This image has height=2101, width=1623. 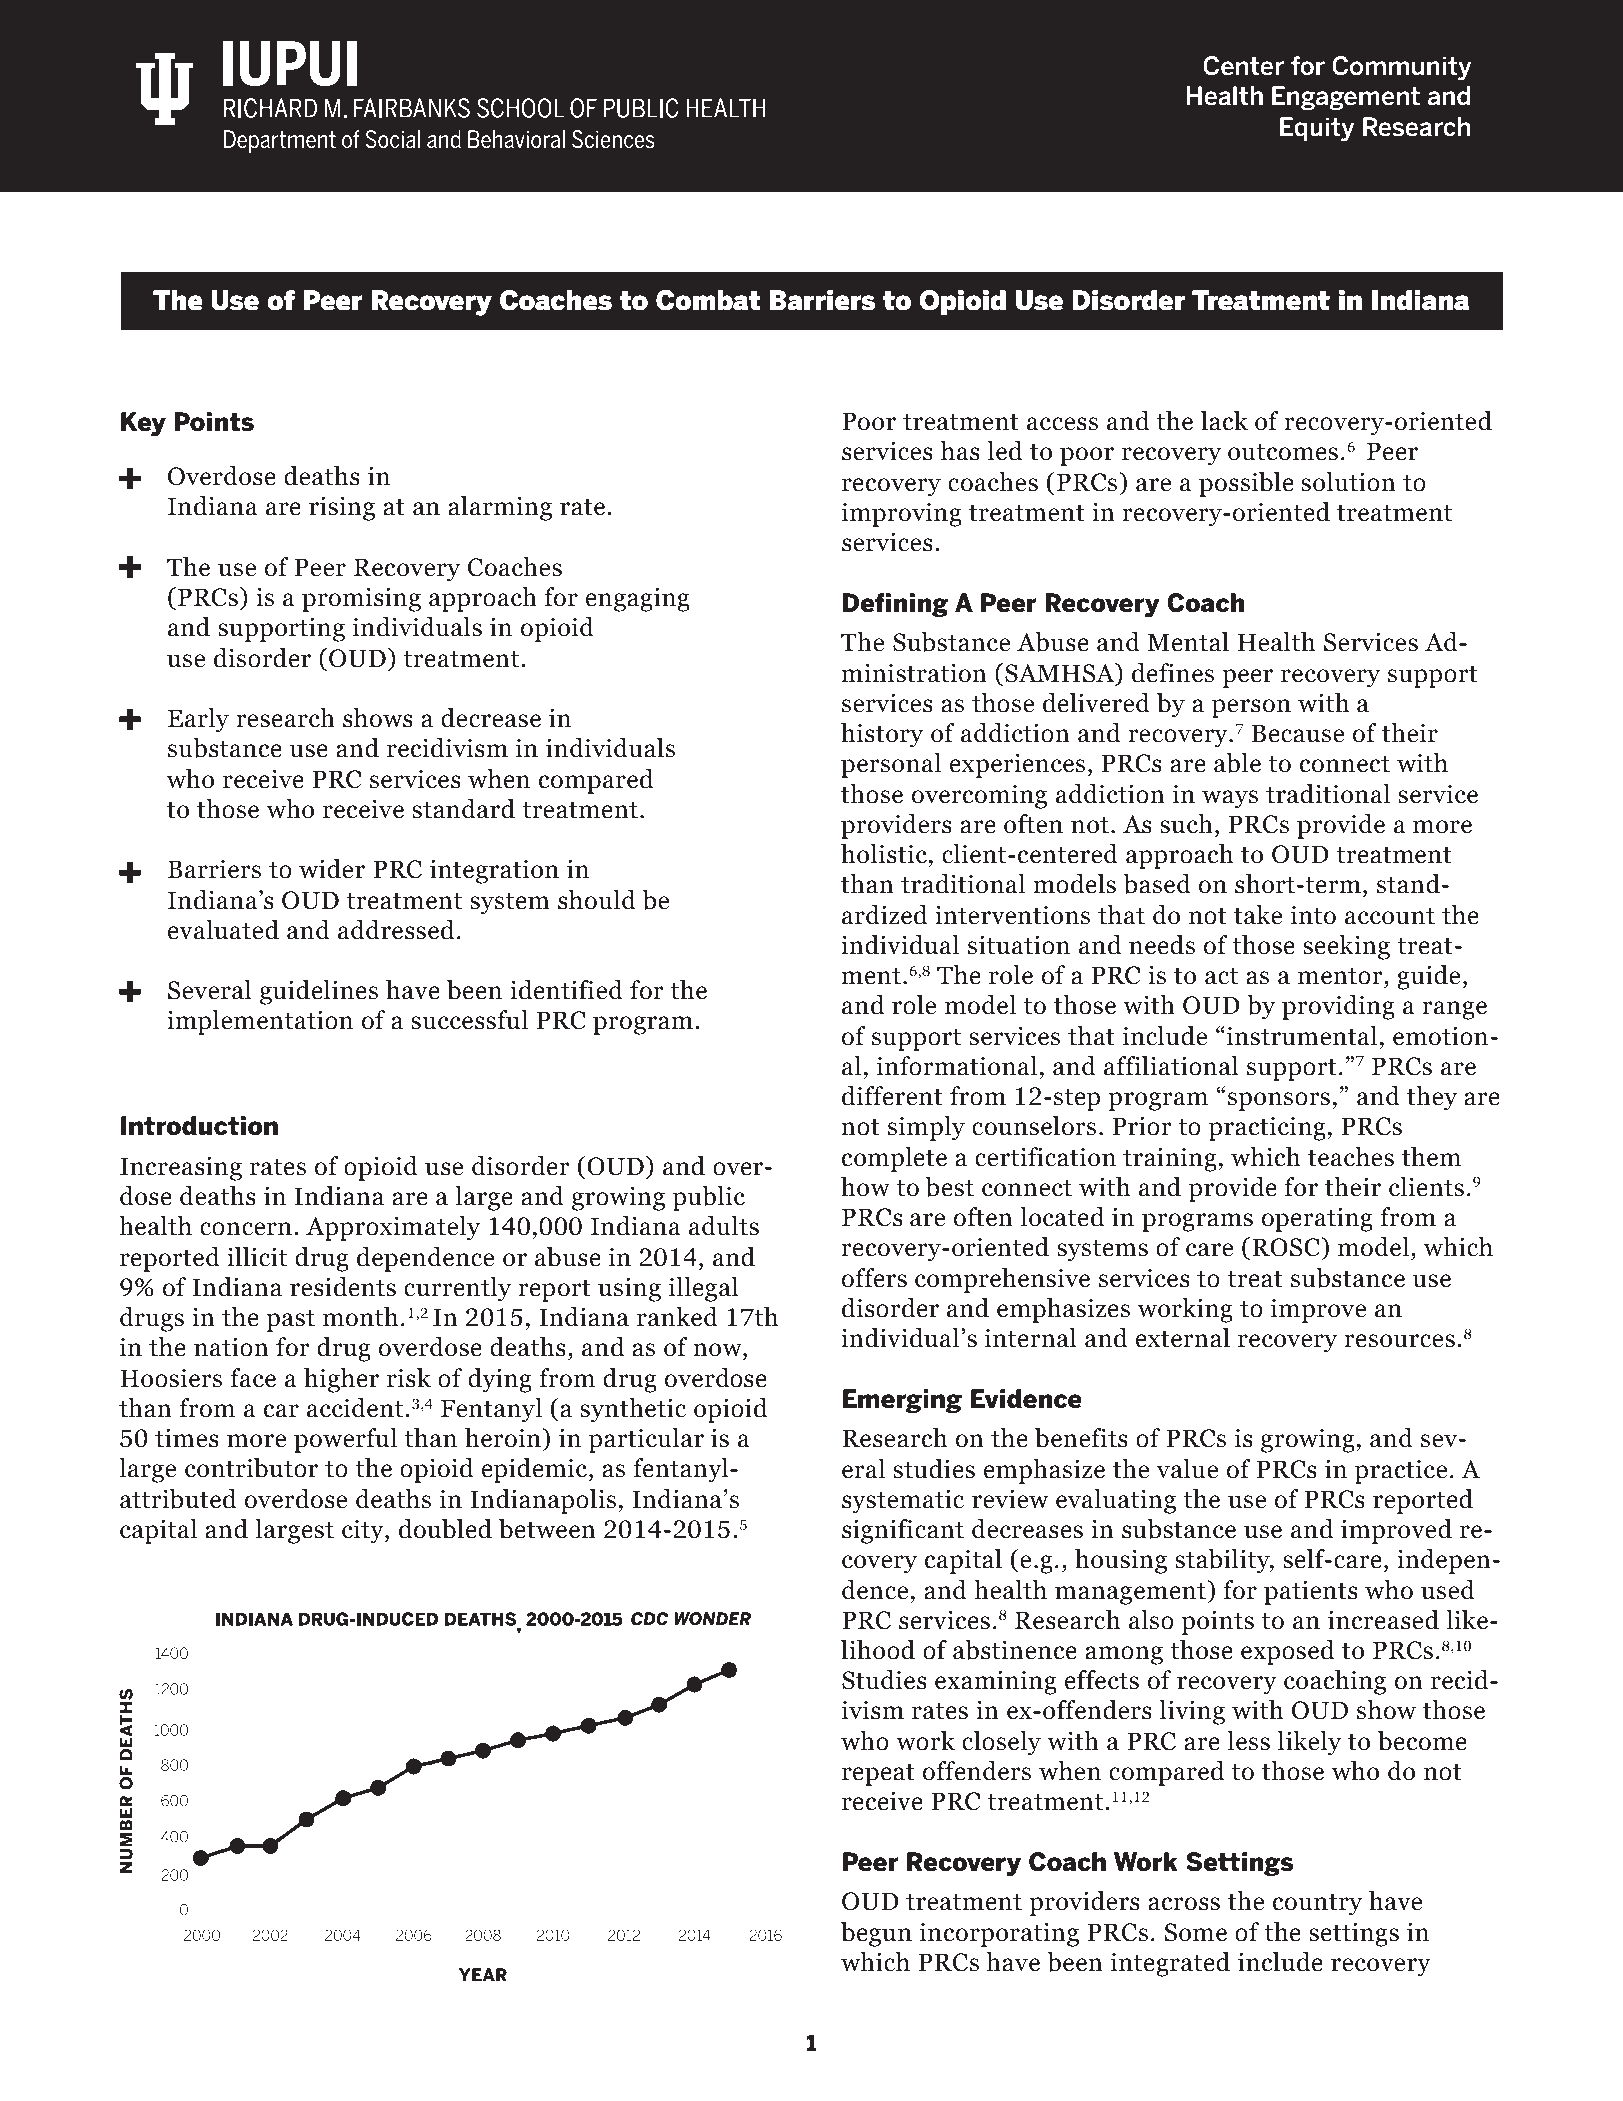 I want to click on city, so click(x=364, y=1531).
